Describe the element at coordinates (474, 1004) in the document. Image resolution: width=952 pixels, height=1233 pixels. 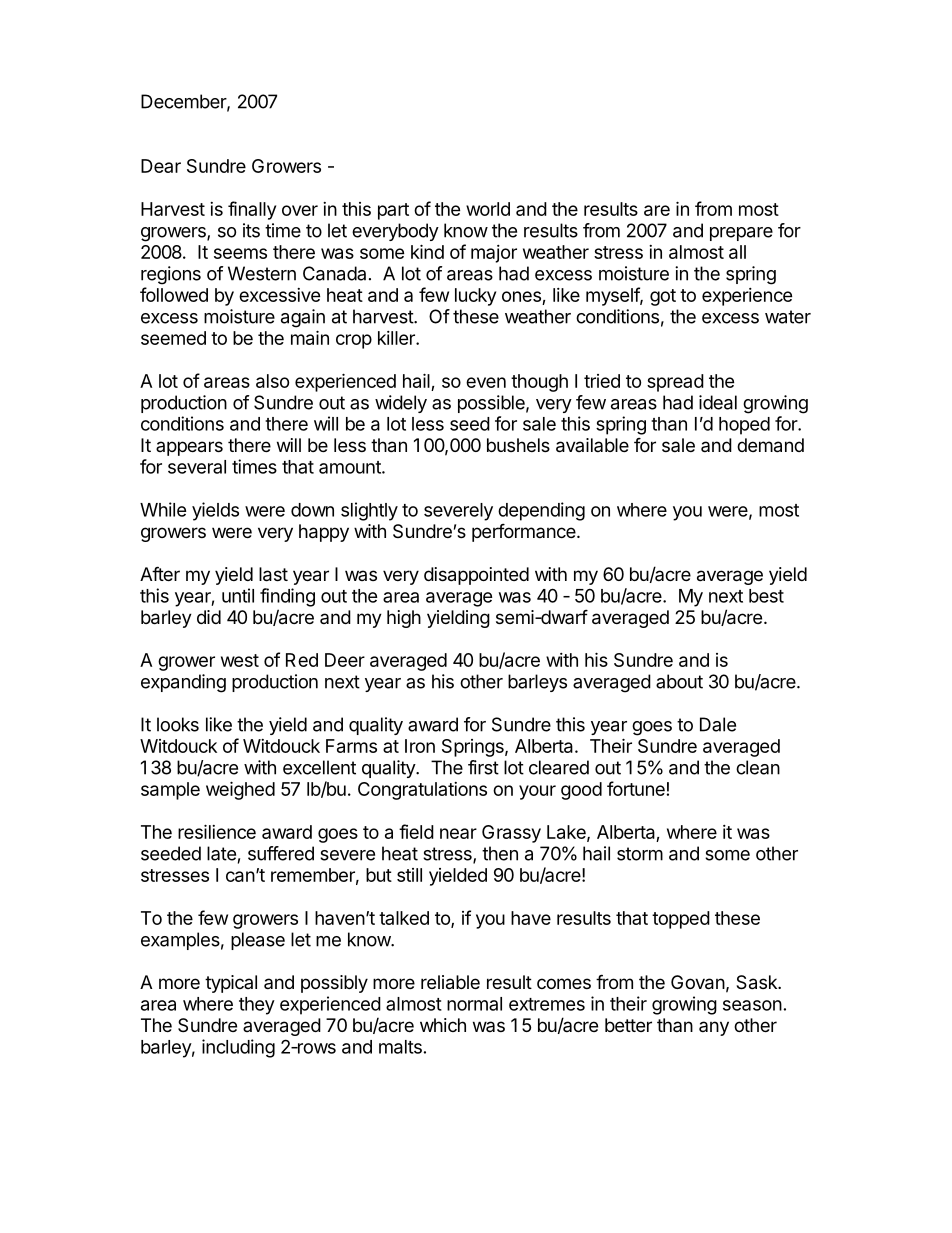
I see `normal` at that location.
